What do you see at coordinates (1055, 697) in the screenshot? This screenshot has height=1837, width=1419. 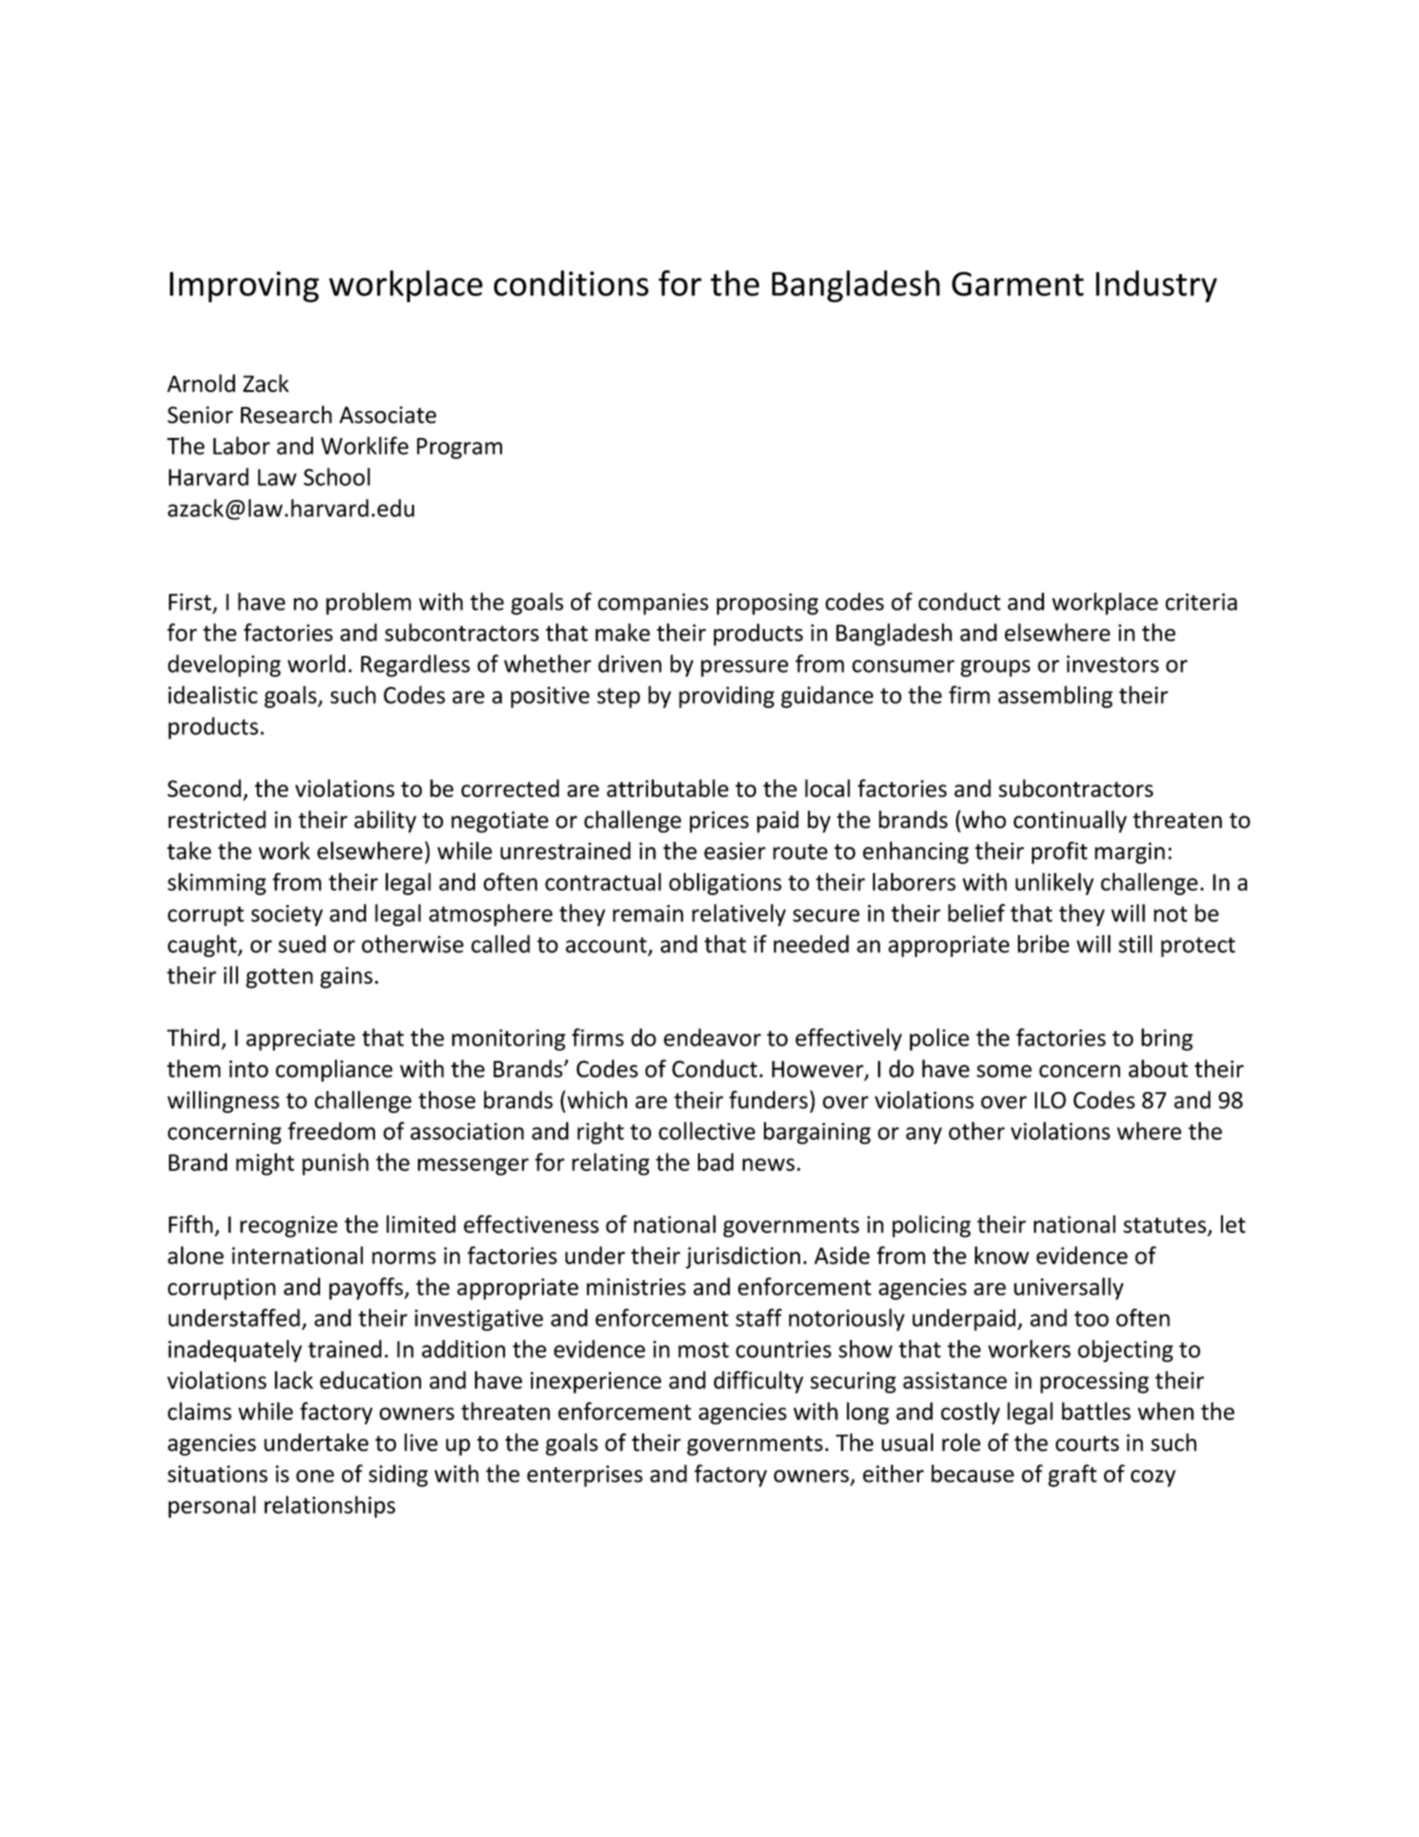 I see `assembling` at bounding box center [1055, 697].
